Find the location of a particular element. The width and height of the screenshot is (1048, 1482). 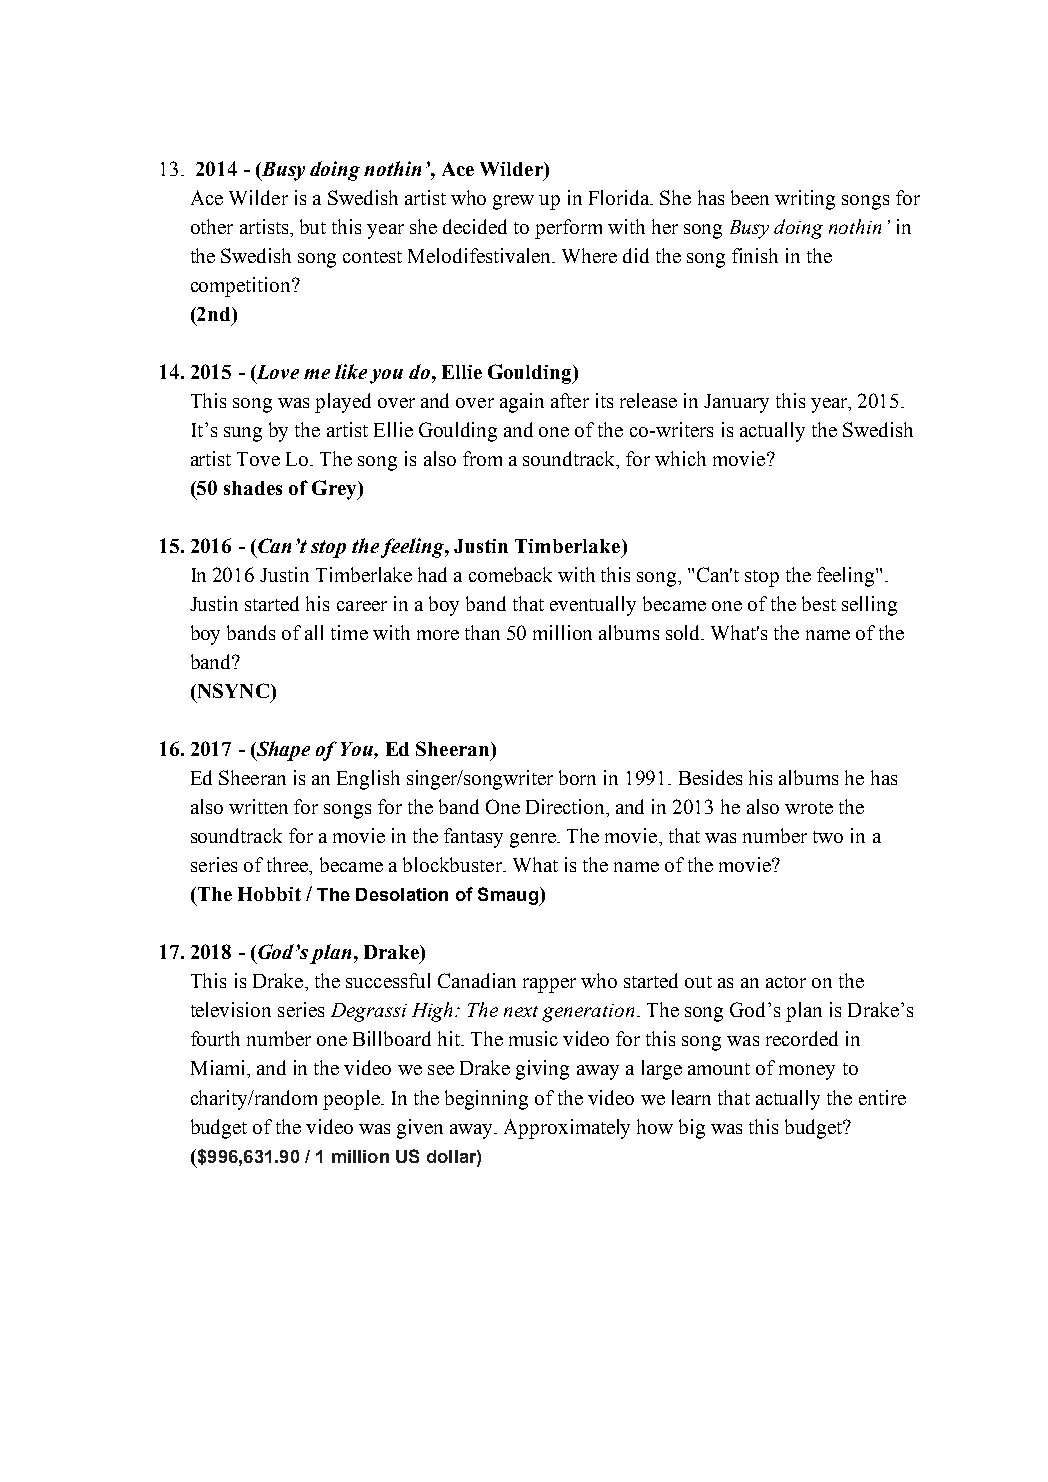

but is located at coordinates (313, 226).
